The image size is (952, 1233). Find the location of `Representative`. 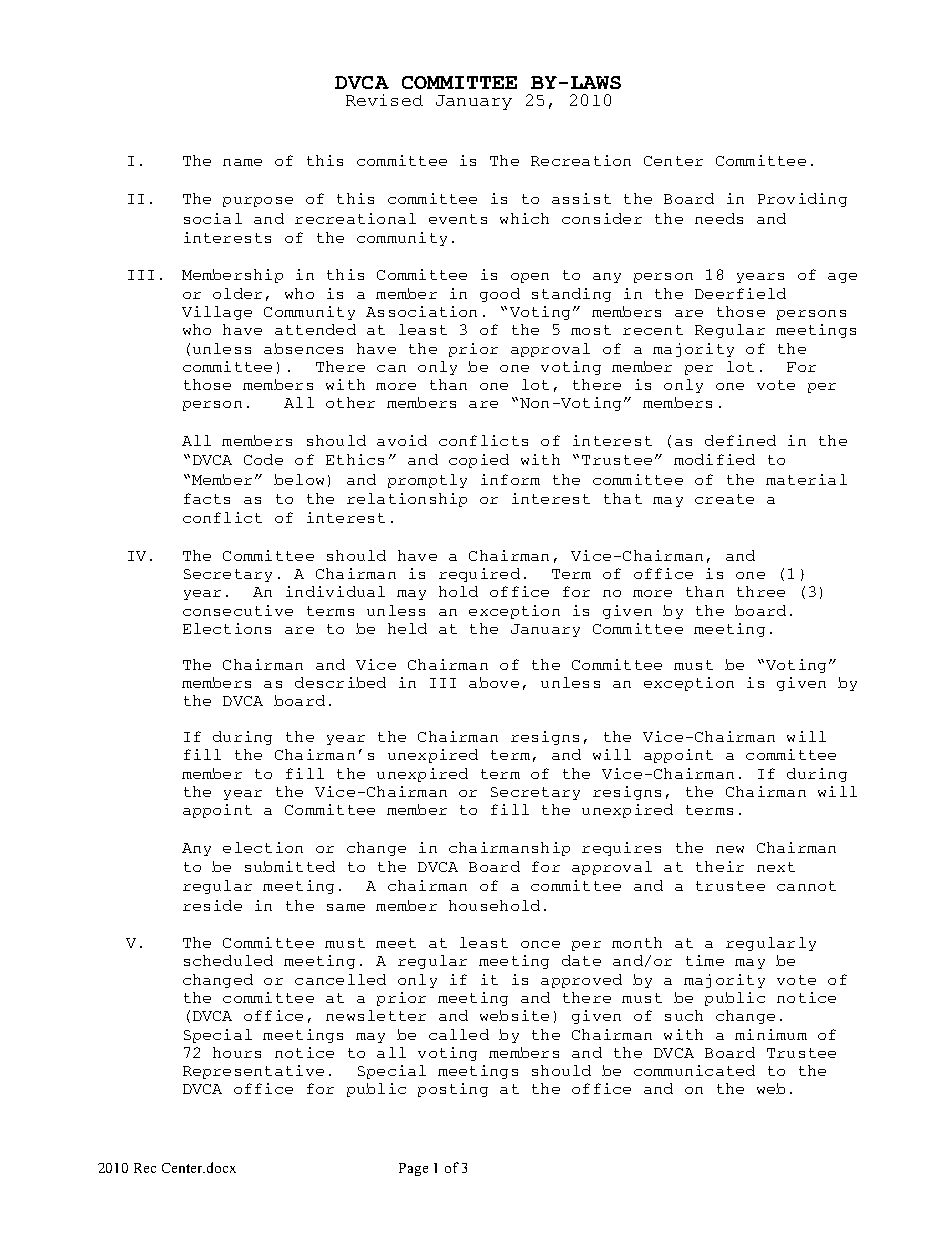

Representative is located at coordinates (253, 1072).
